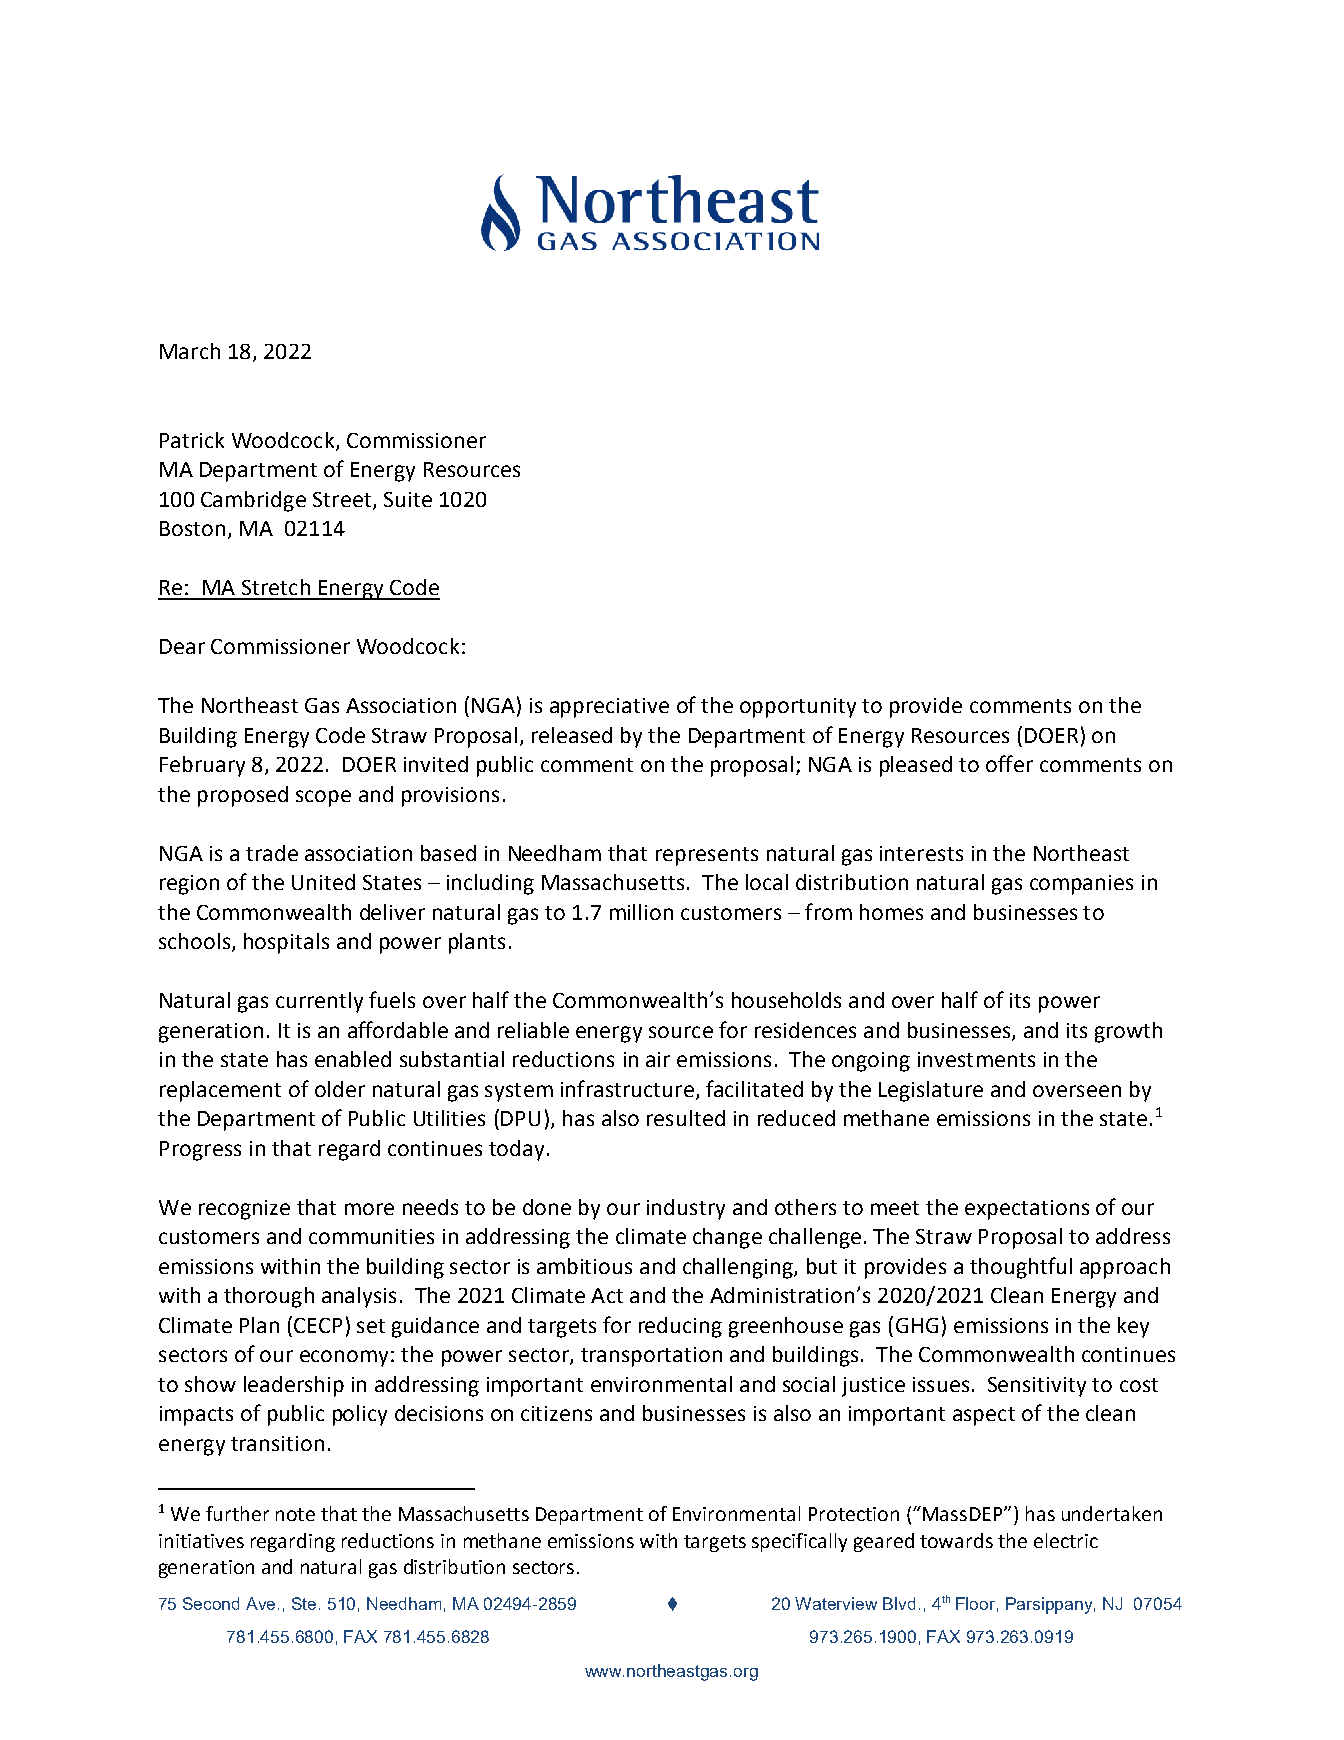 The width and height of the document is (1344, 1740). Describe the element at coordinates (190, 351) in the document. I see `March` at that location.
